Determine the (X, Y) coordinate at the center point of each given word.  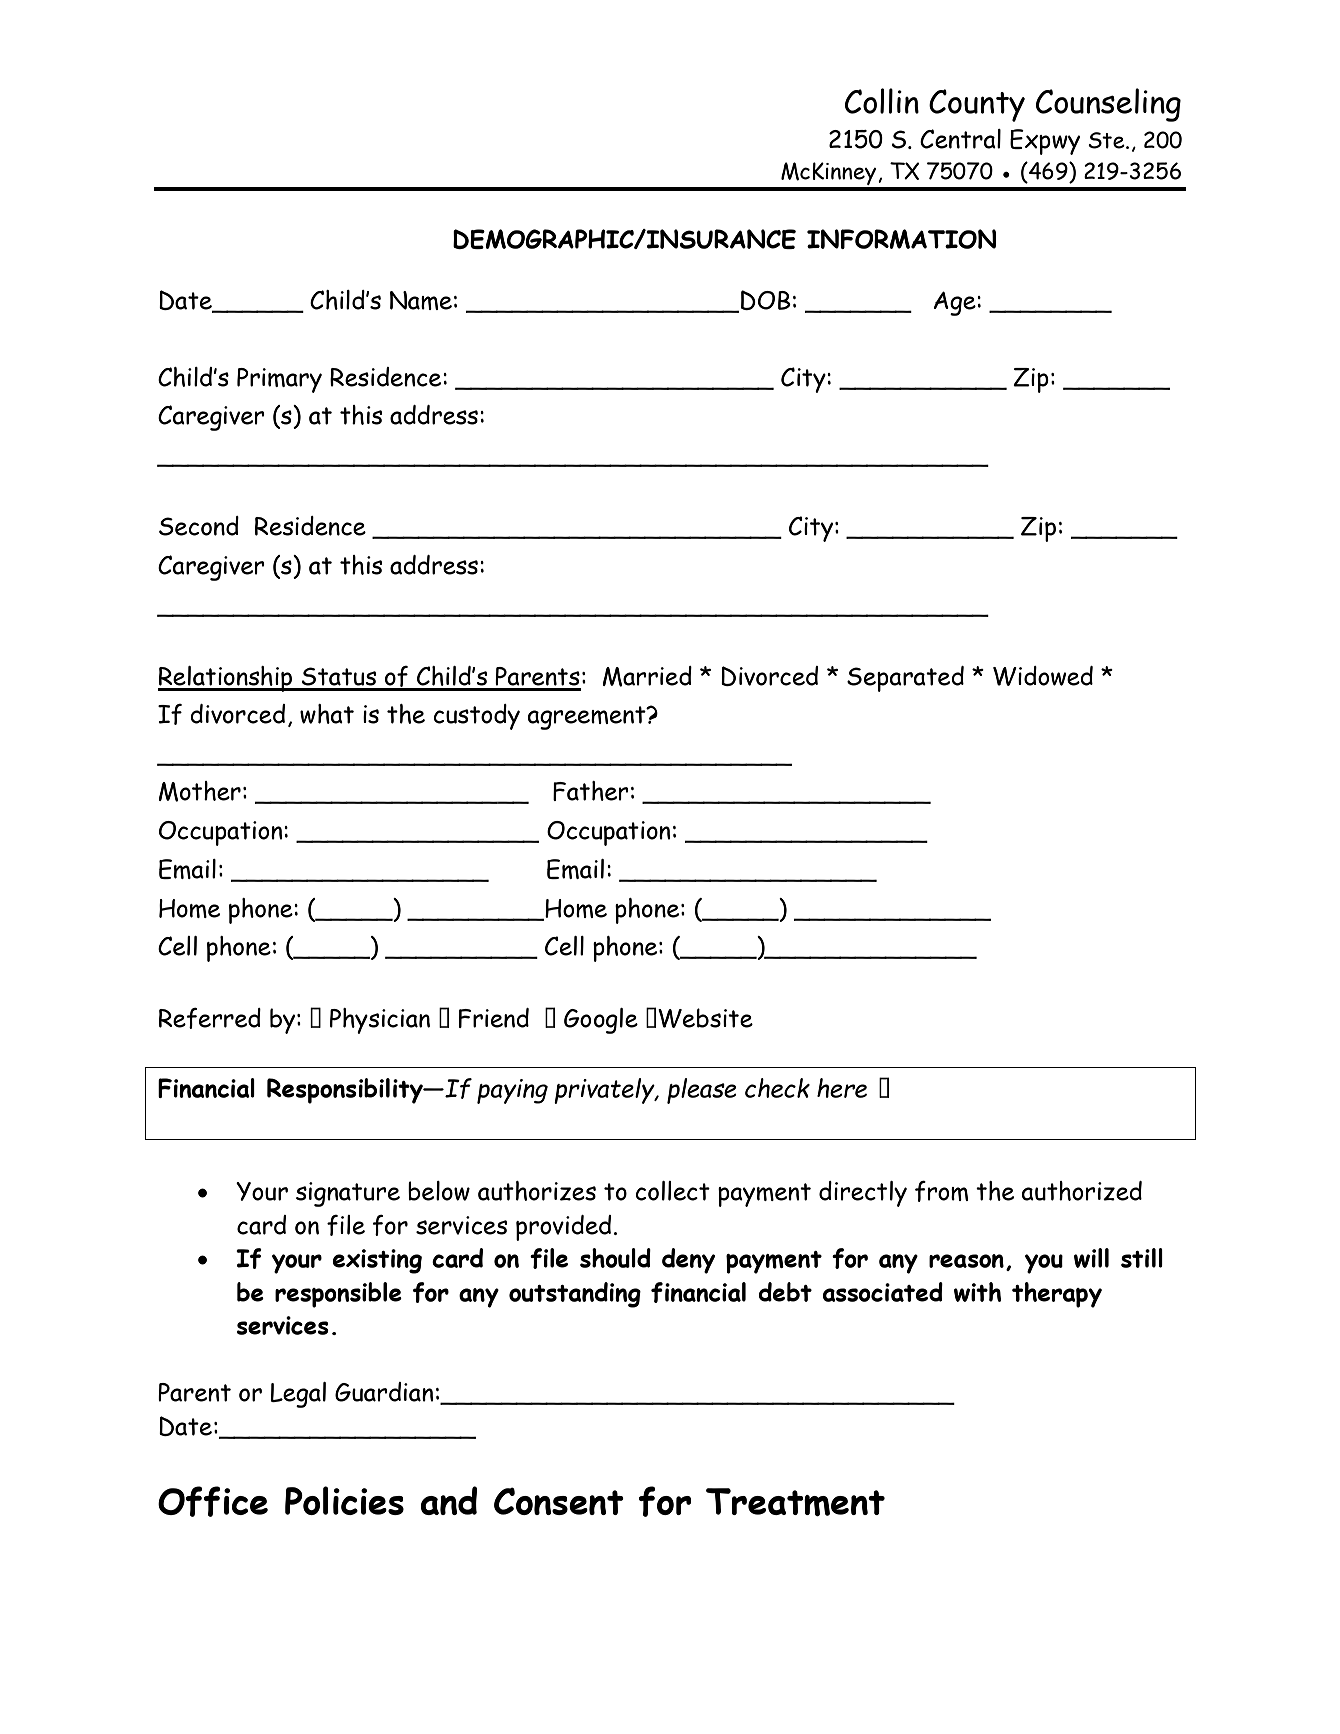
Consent (559, 1501)
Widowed (1043, 676)
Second (199, 526)
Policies (344, 1500)
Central (960, 139)
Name (421, 300)
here (842, 1088)
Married (647, 676)
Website (705, 1018)
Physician (380, 1021)
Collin (882, 101)
